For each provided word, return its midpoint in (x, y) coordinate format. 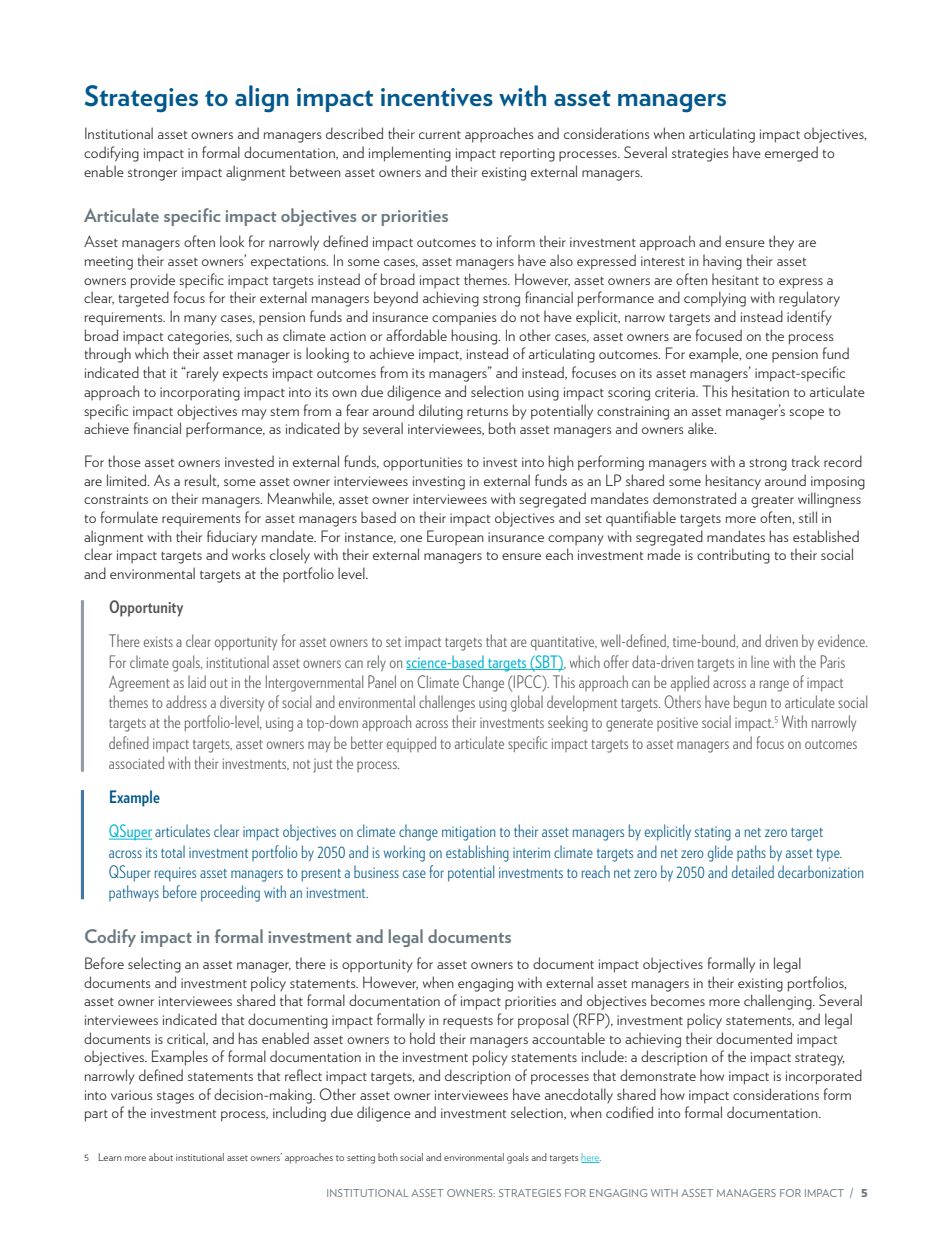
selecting (154, 965)
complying (715, 299)
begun (750, 703)
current (440, 135)
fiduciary (232, 538)
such (249, 335)
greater (772, 502)
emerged (791, 154)
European (455, 537)
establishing (477, 853)
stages (175, 1098)
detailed (753, 871)
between (315, 171)
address (186, 701)
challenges (447, 703)
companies (464, 318)
